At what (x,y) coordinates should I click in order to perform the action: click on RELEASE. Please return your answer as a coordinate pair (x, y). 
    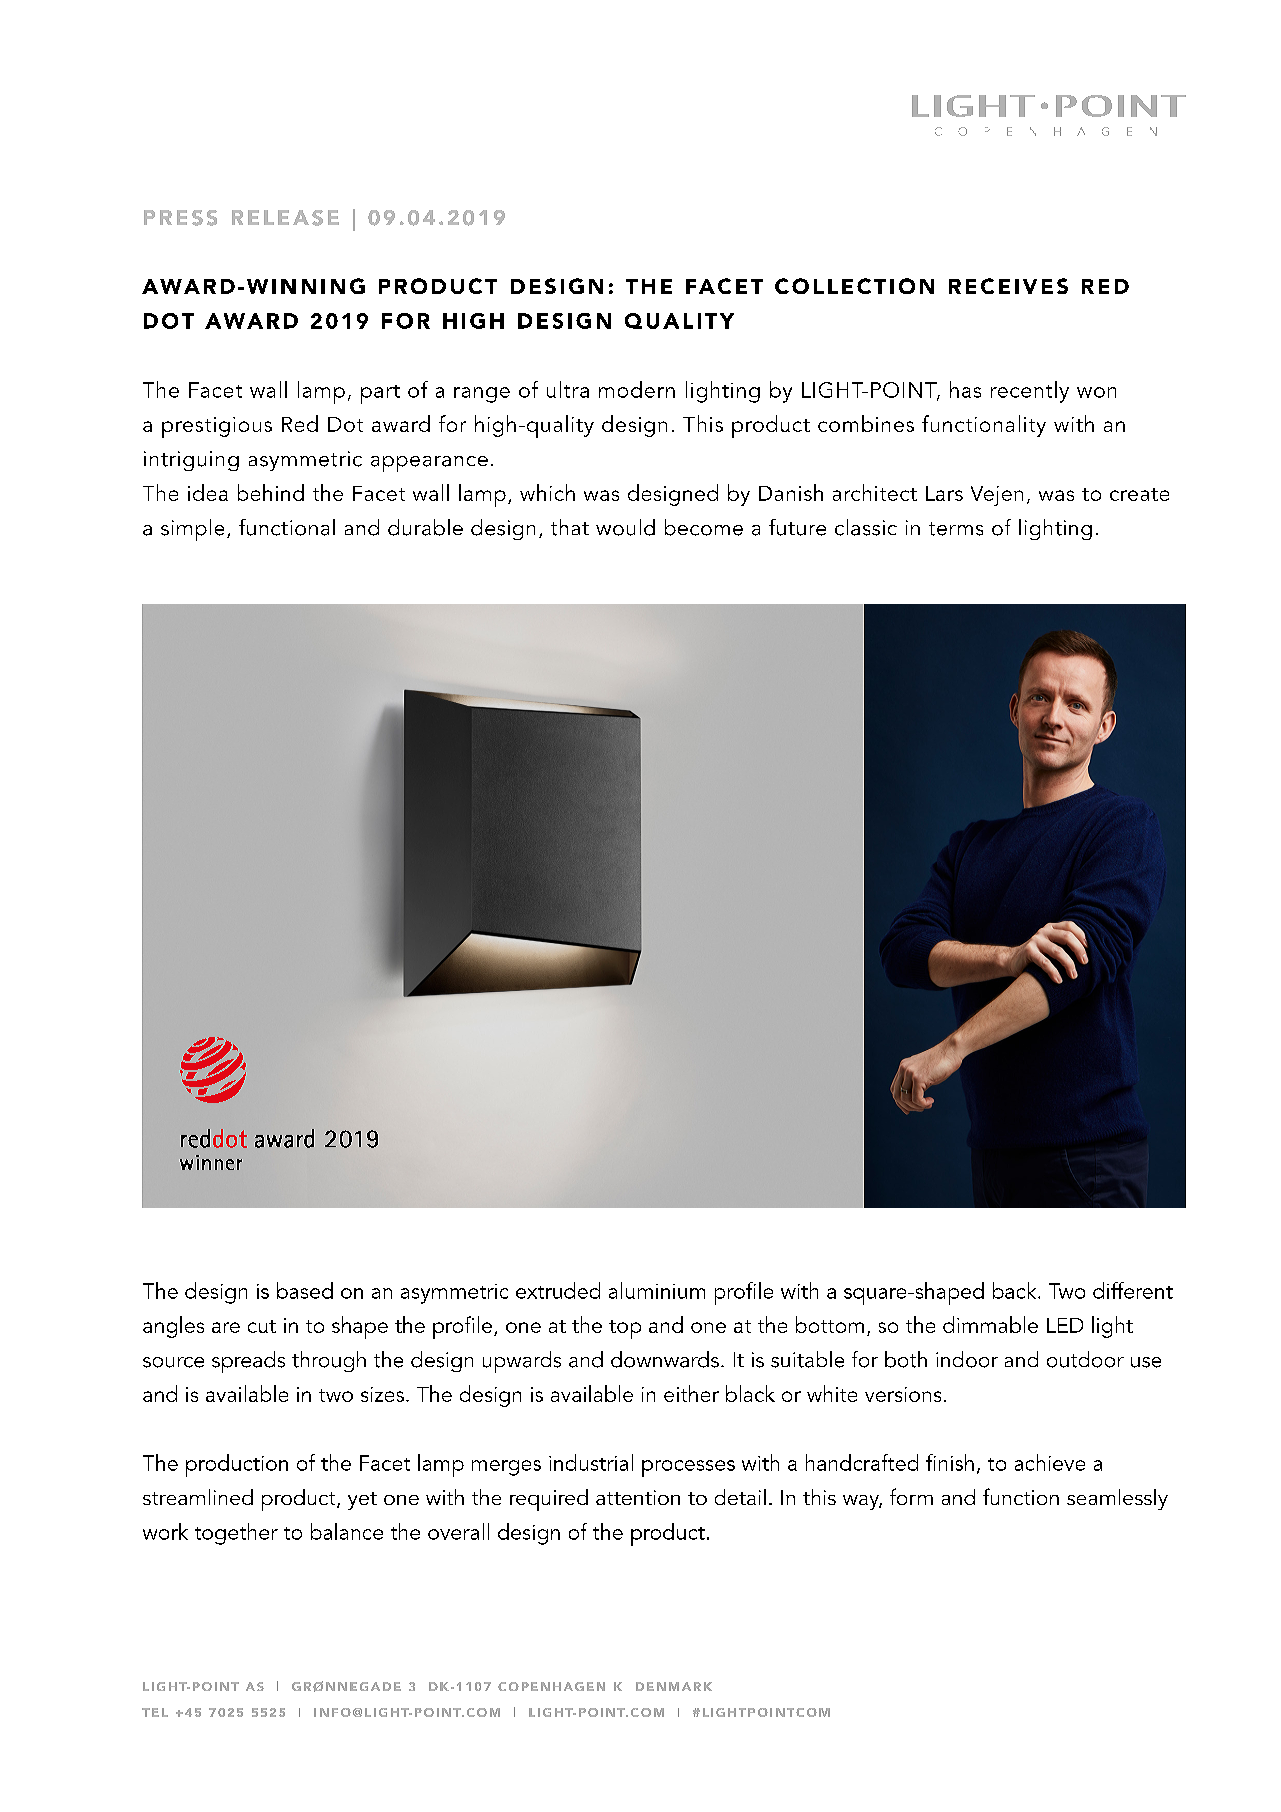
    Looking at the image, I should click on (285, 218).
